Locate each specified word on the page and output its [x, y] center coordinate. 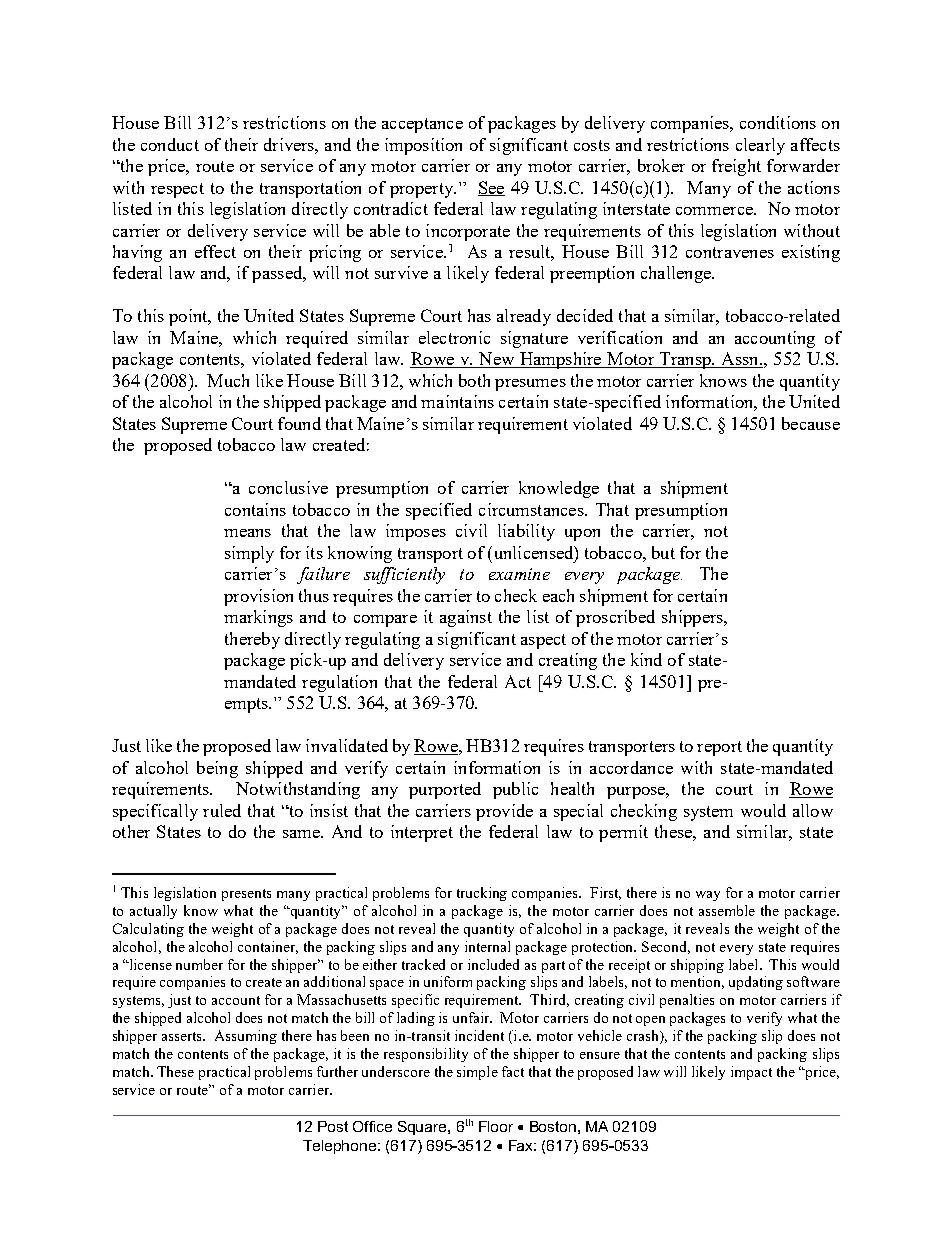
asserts [183, 1036]
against [466, 618]
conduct [170, 144]
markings [258, 618]
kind [646, 659]
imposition [423, 146]
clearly [760, 146]
